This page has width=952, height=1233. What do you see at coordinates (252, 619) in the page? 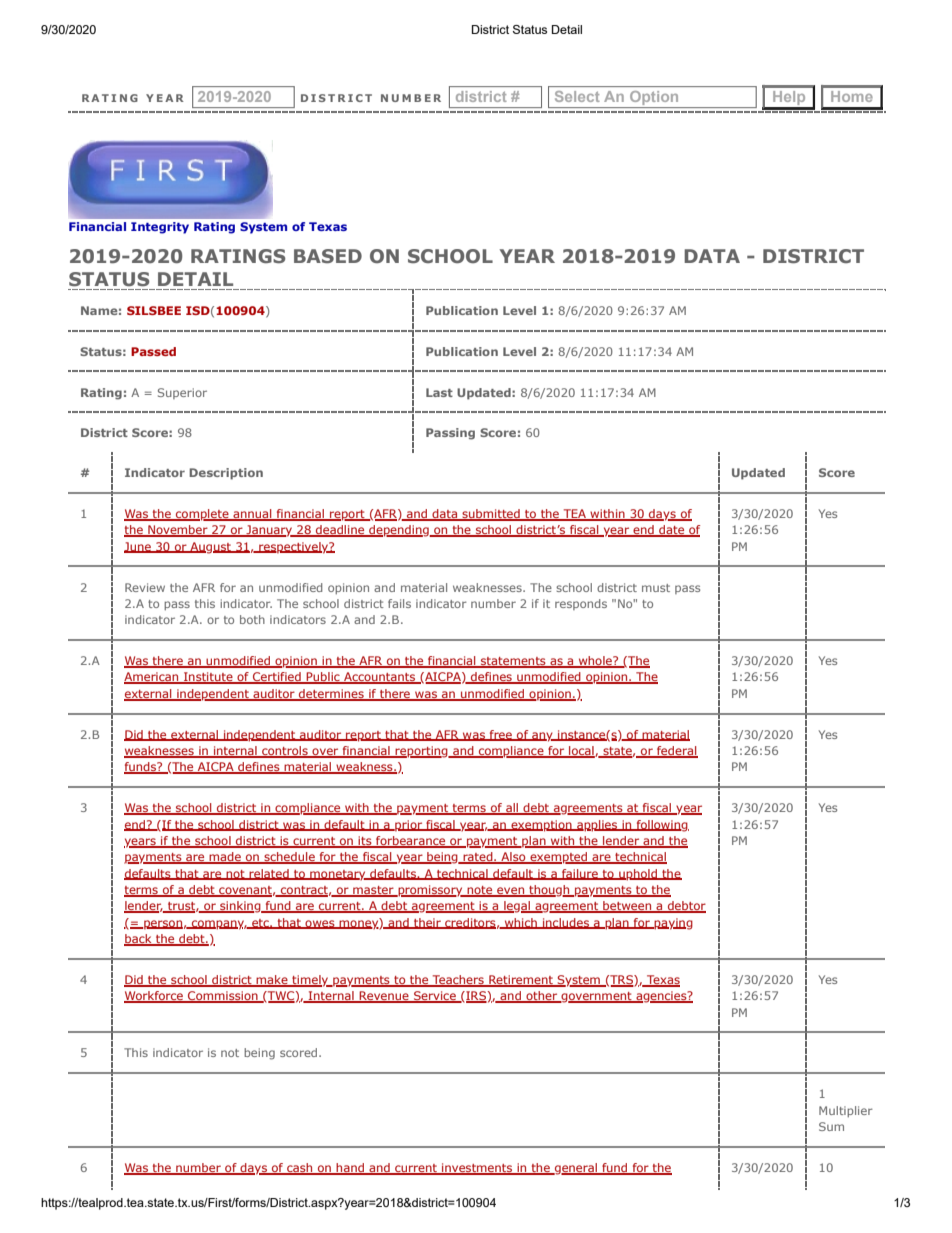
I see `both` at bounding box center [252, 619].
